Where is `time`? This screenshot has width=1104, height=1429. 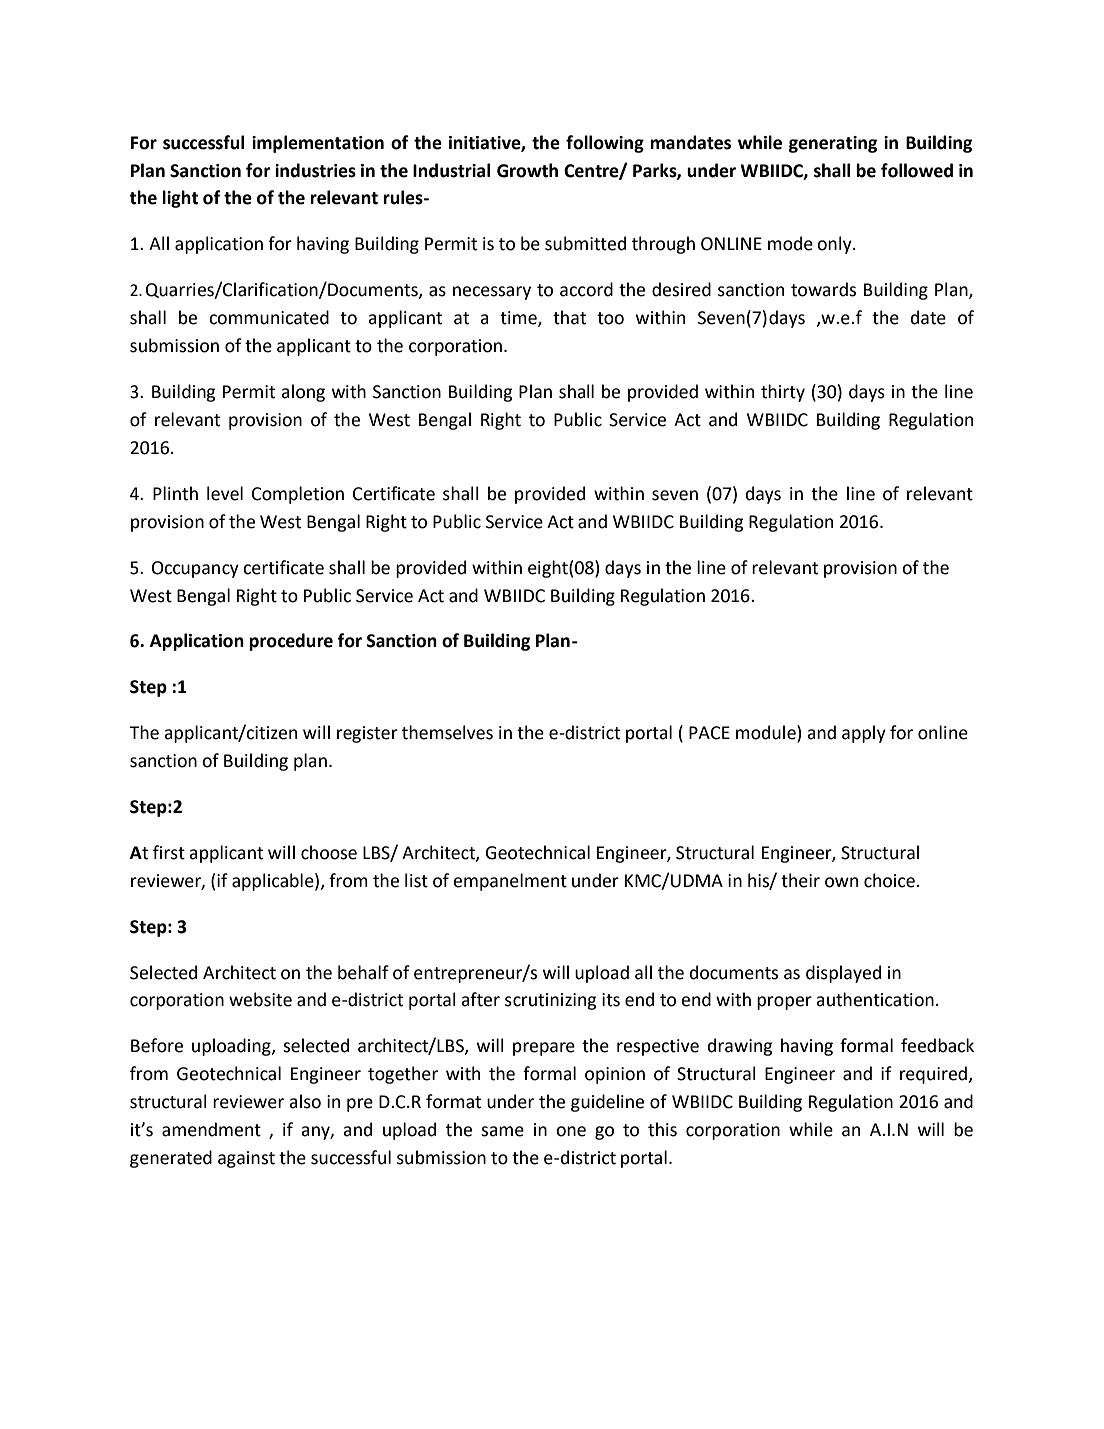 time is located at coordinates (519, 319).
